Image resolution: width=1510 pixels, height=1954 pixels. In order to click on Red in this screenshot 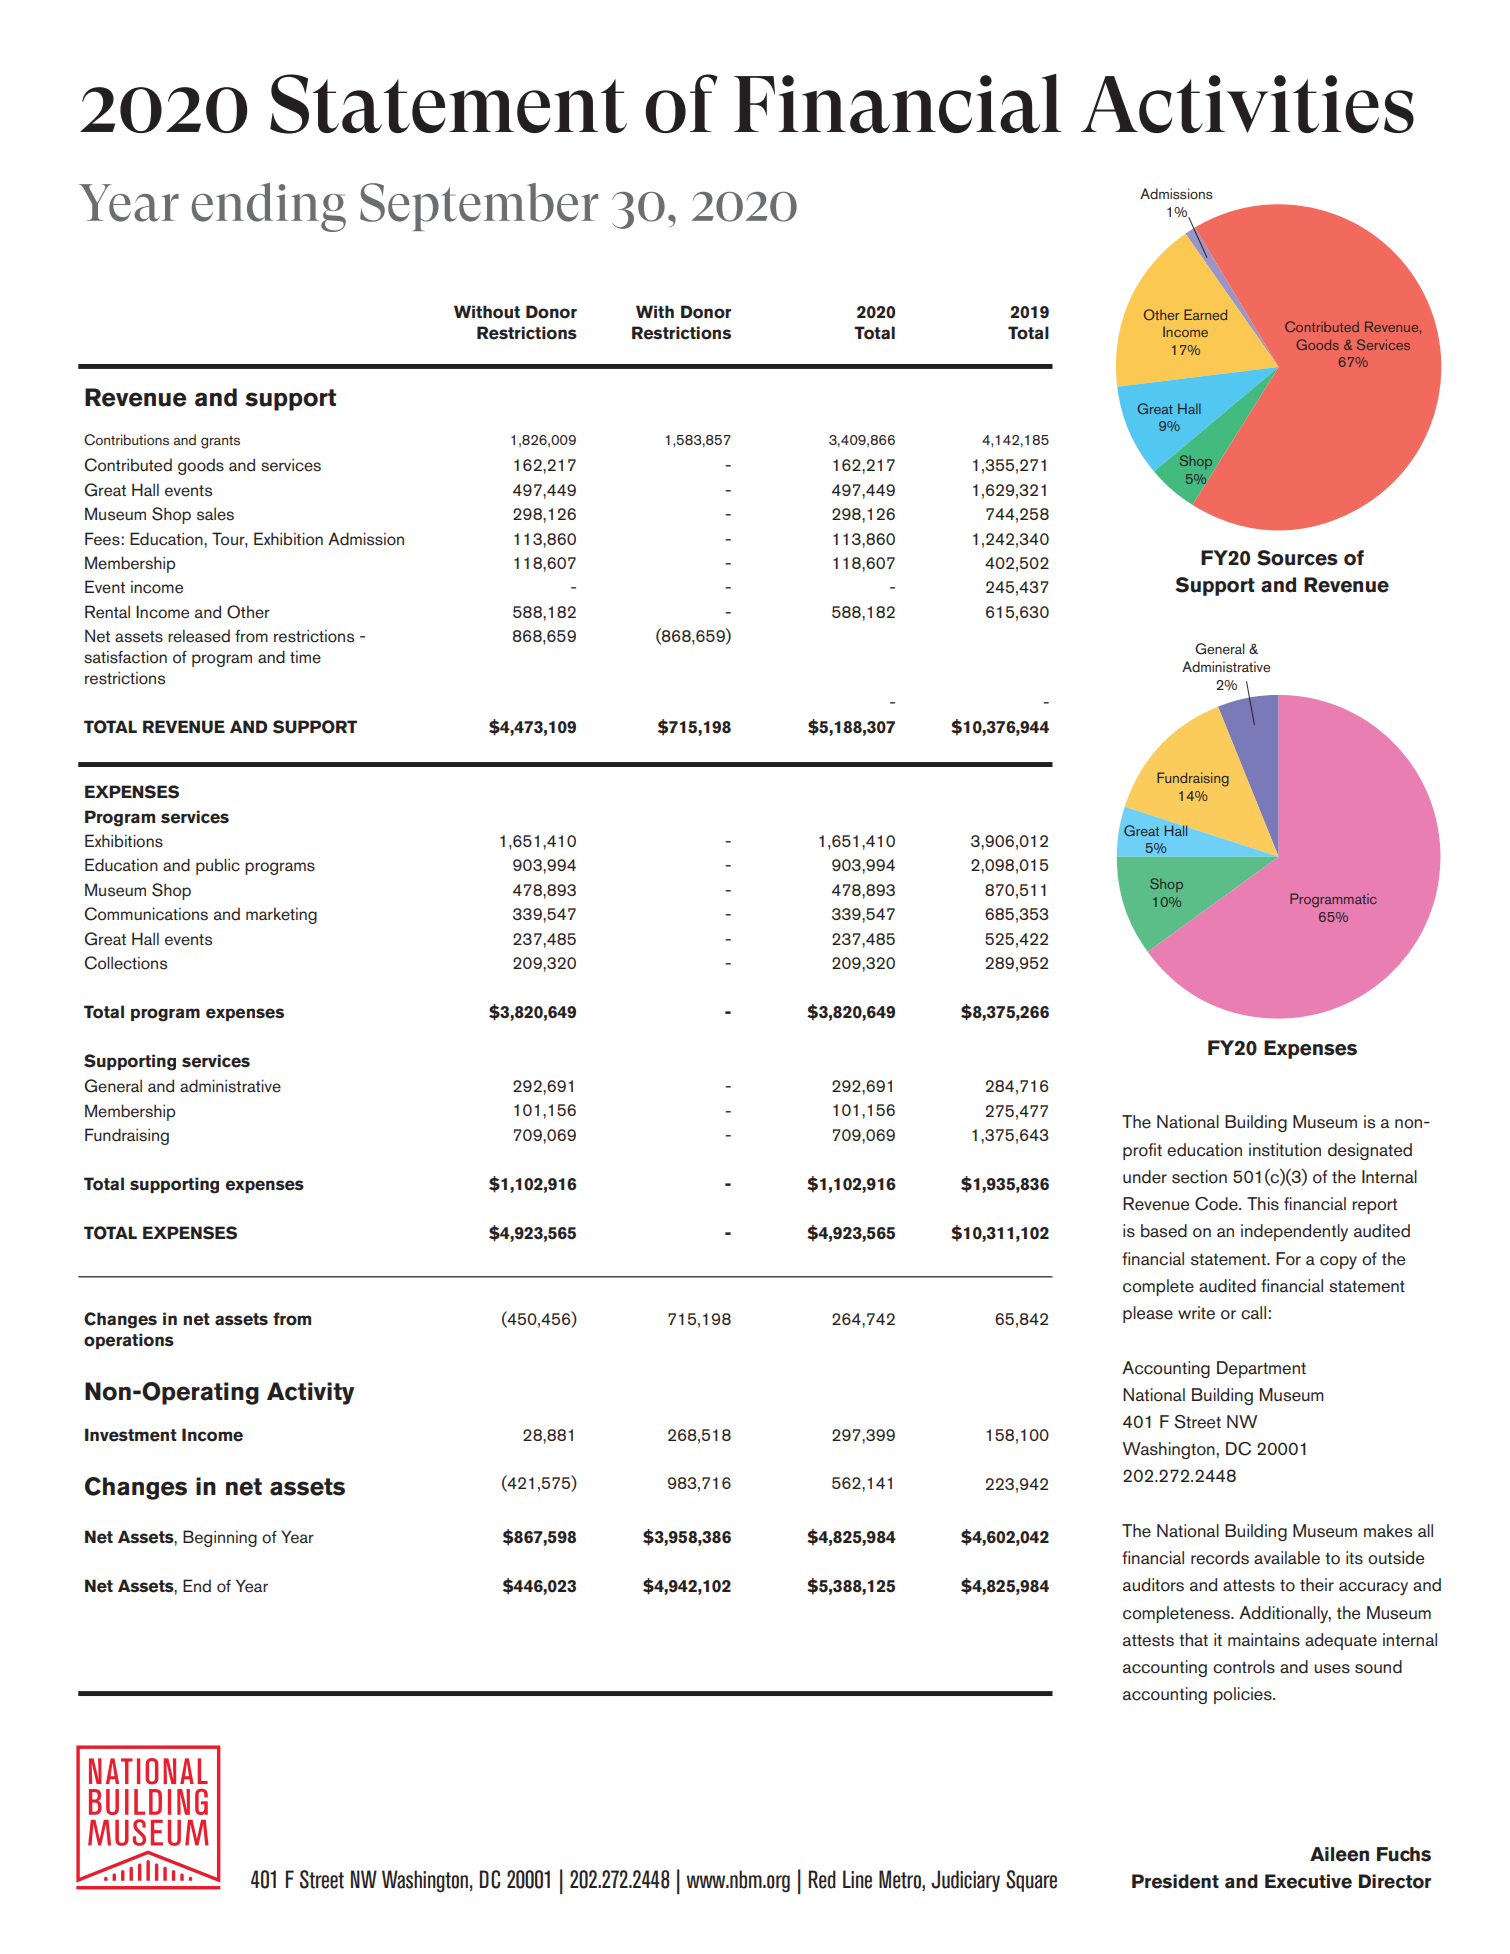, I will do `click(822, 1879)`.
